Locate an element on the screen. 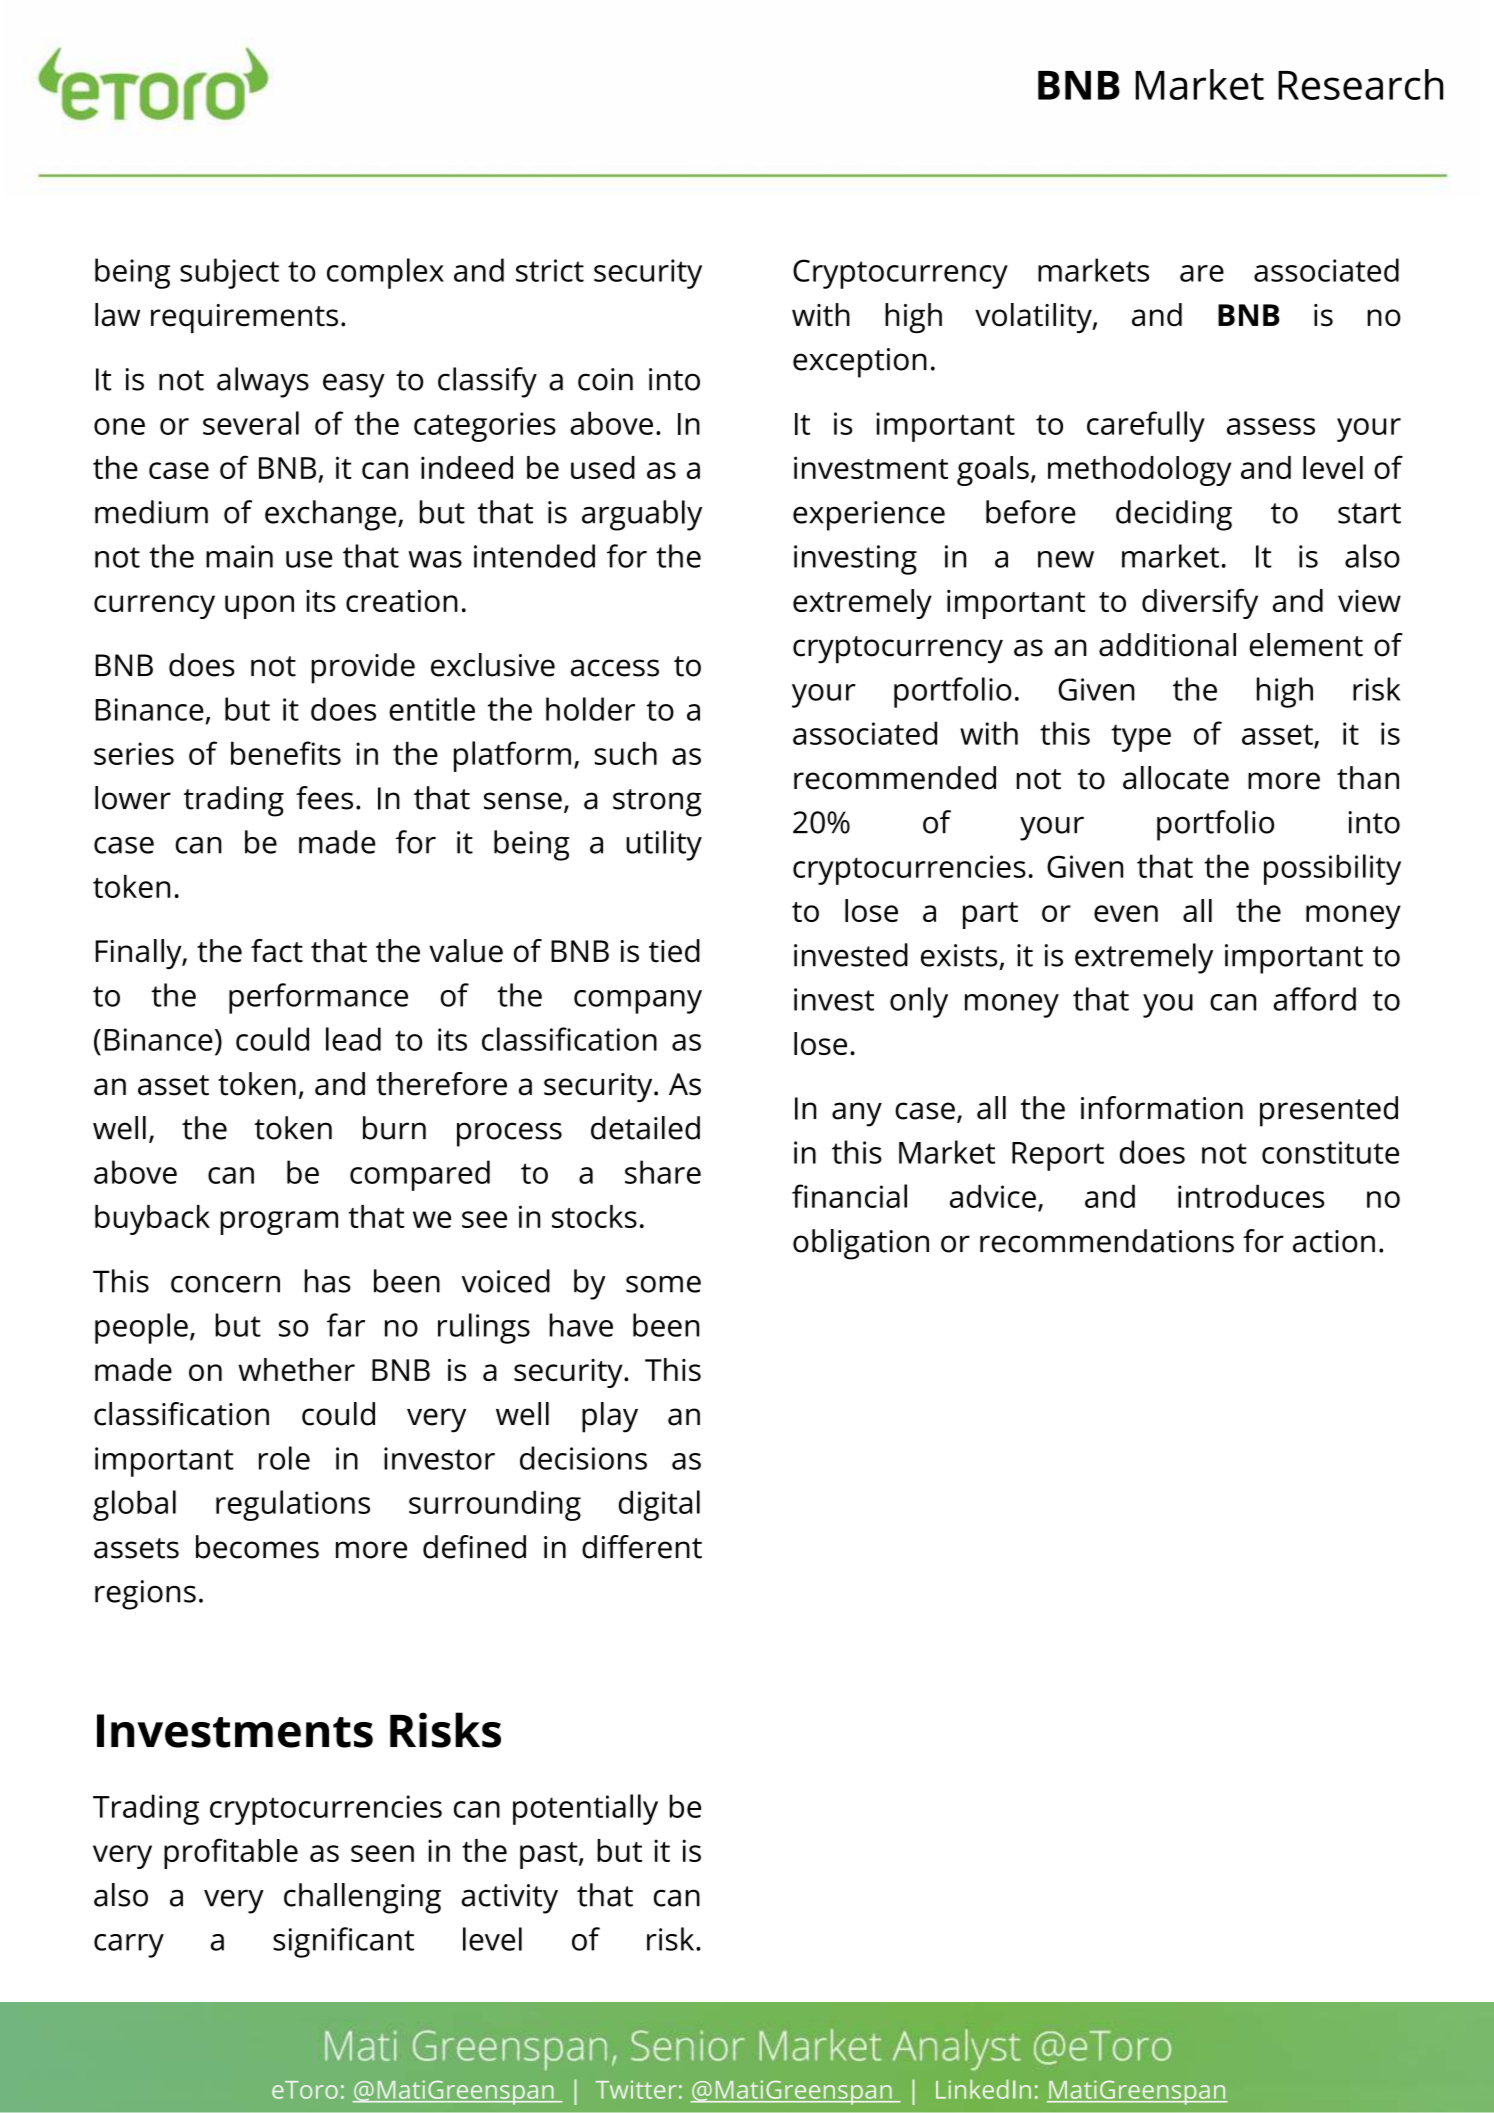  becomes is located at coordinates (257, 1547).
